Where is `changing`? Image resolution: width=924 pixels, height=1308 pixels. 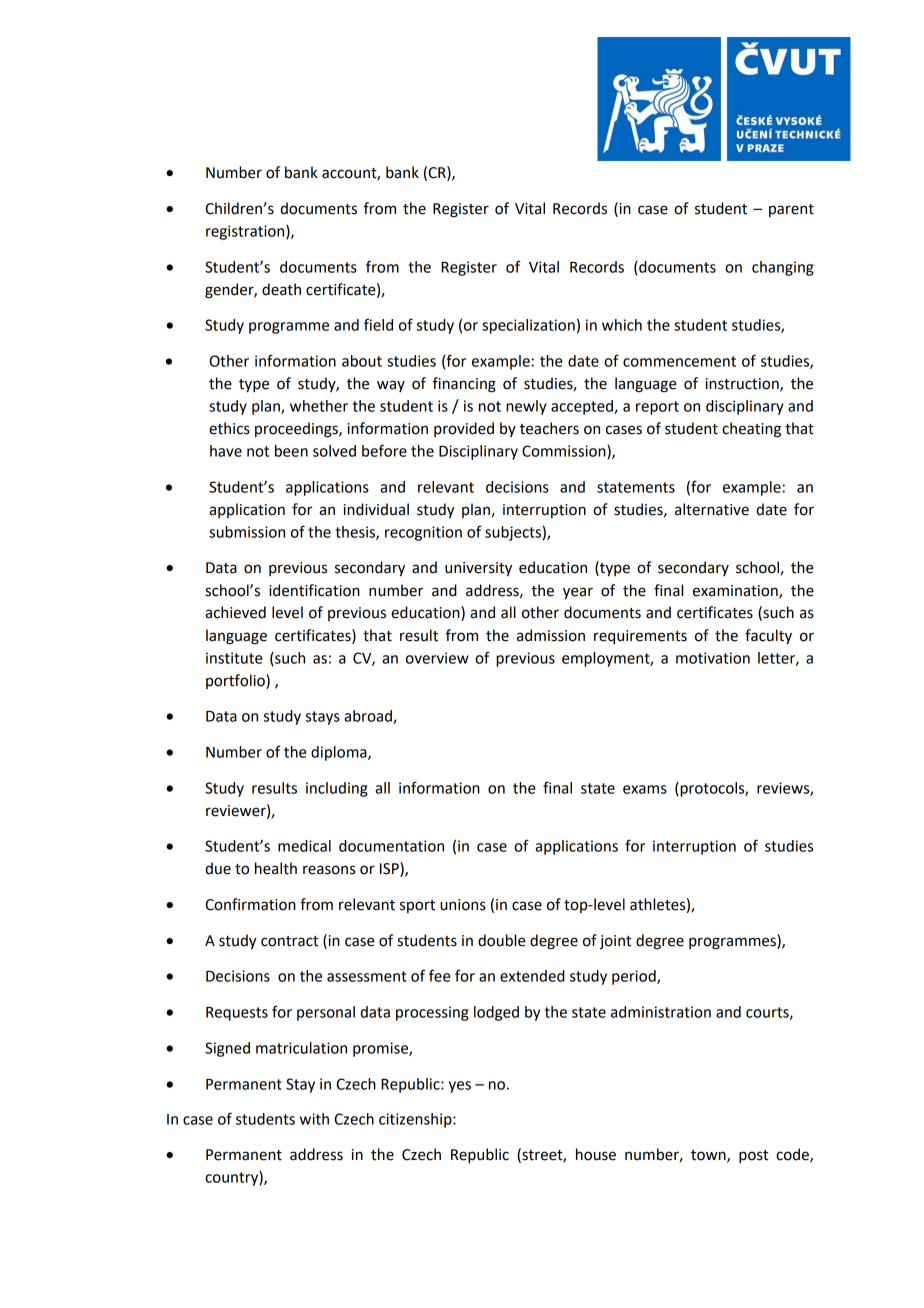
changing is located at coordinates (783, 268).
